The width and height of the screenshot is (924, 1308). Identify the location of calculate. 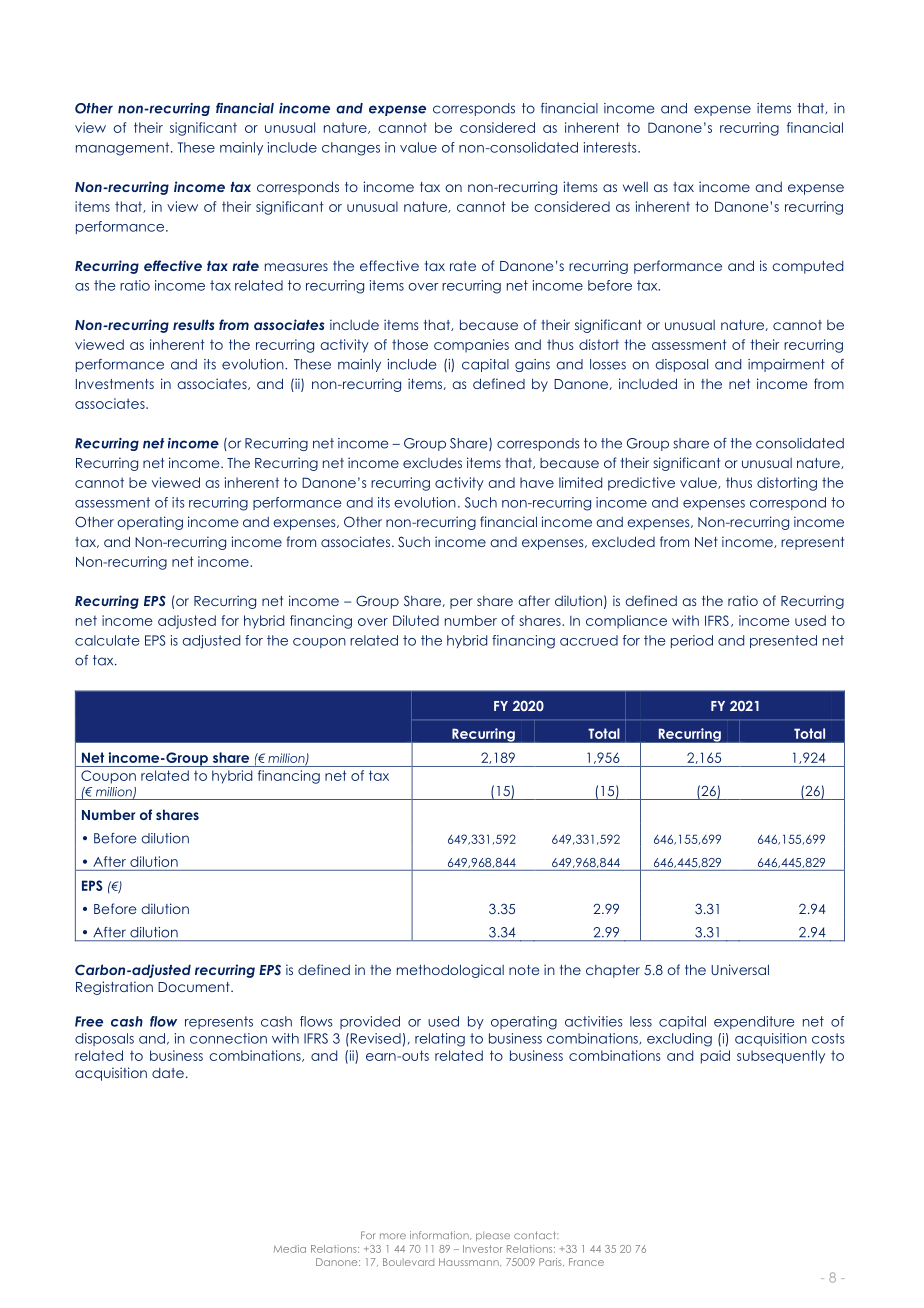
(107, 640).
